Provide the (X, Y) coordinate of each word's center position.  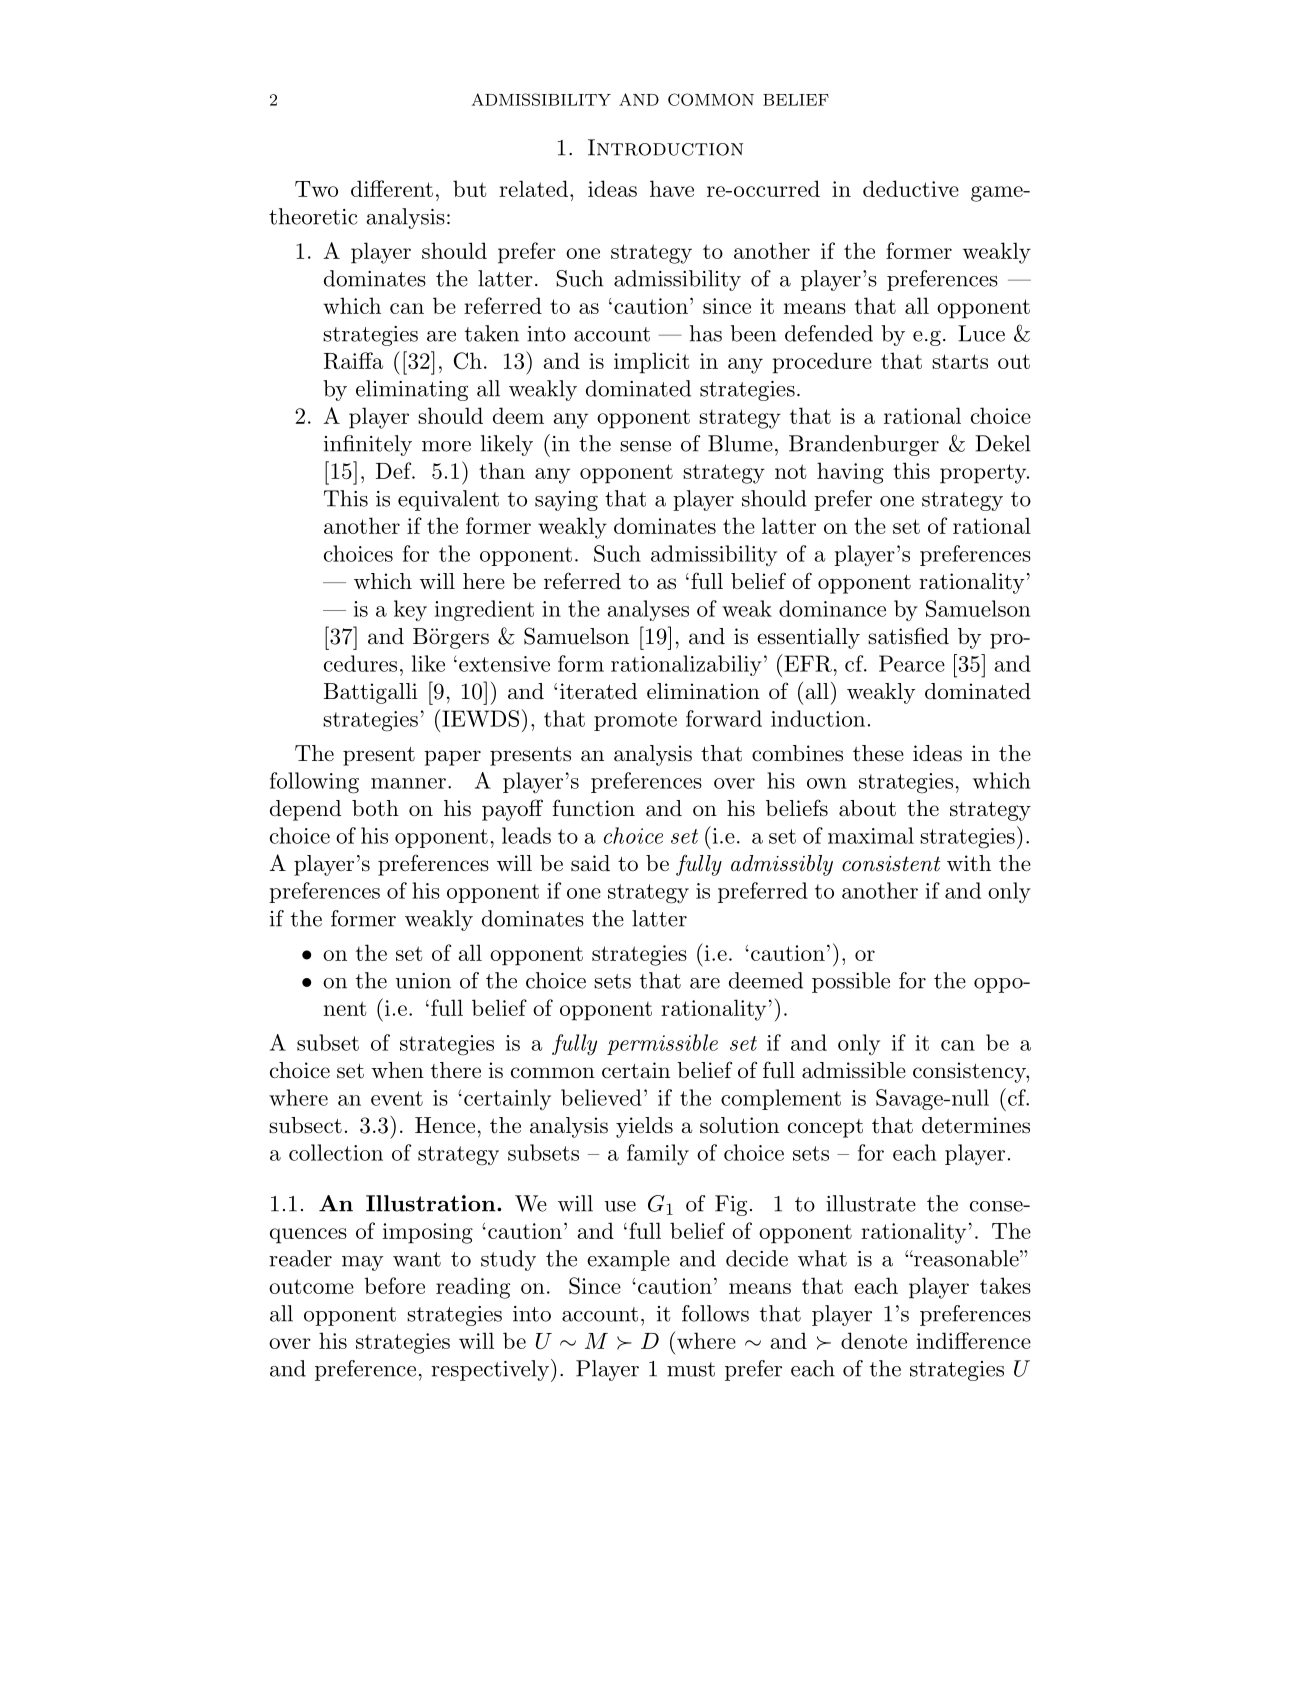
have (672, 188)
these (878, 753)
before (394, 1285)
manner (408, 783)
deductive (911, 188)
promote (635, 721)
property (984, 474)
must (691, 1369)
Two (316, 189)
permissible (662, 1044)
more (446, 446)
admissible (854, 1070)
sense (645, 446)
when (397, 1070)
